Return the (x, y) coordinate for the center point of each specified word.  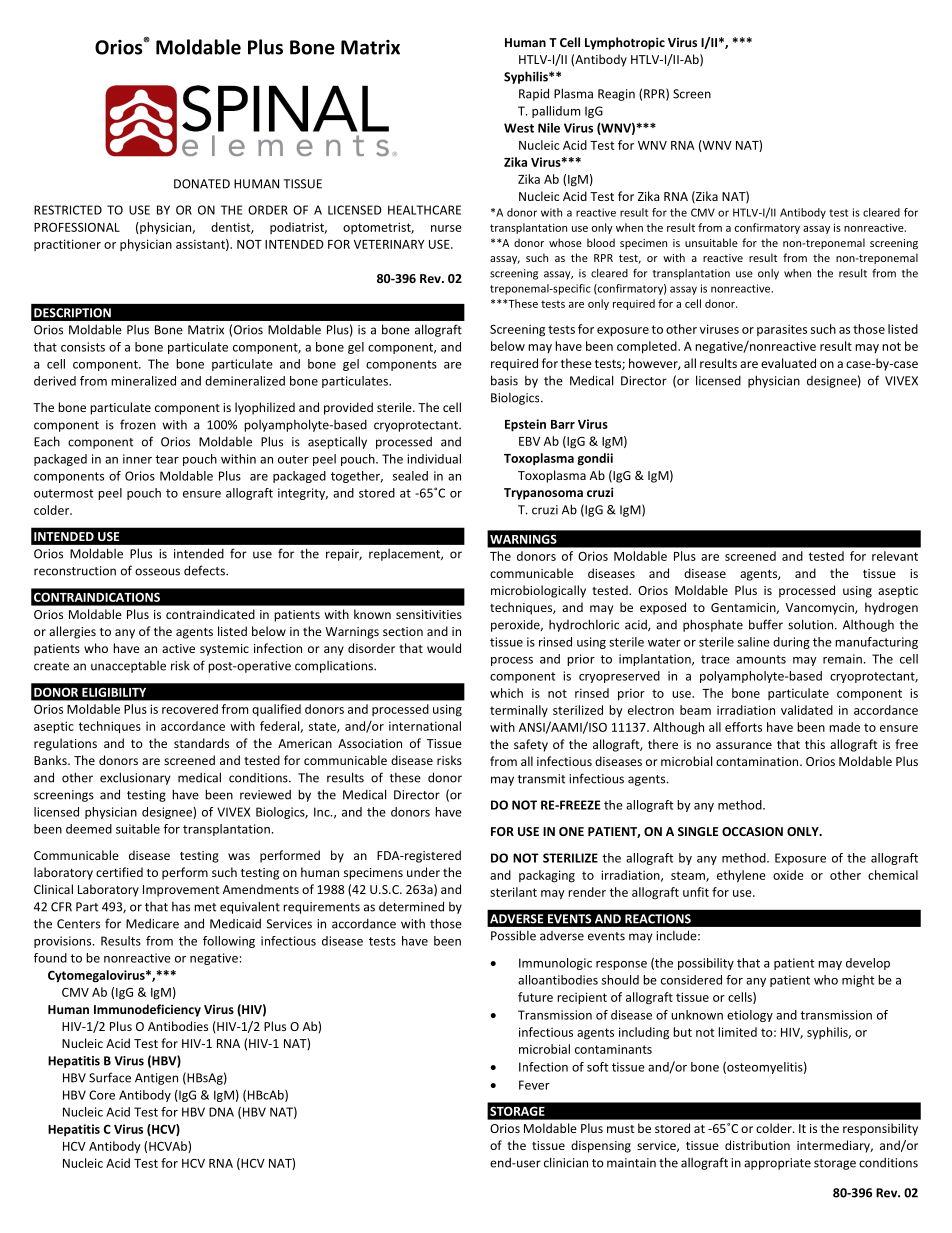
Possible (513, 935)
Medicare (152, 924)
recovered (190, 709)
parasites (782, 330)
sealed (410, 476)
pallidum (556, 112)
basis (504, 380)
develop (868, 964)
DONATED (202, 184)
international (425, 726)
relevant (895, 556)
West (519, 128)
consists (83, 347)
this (815, 744)
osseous (157, 572)
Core (102, 1095)
